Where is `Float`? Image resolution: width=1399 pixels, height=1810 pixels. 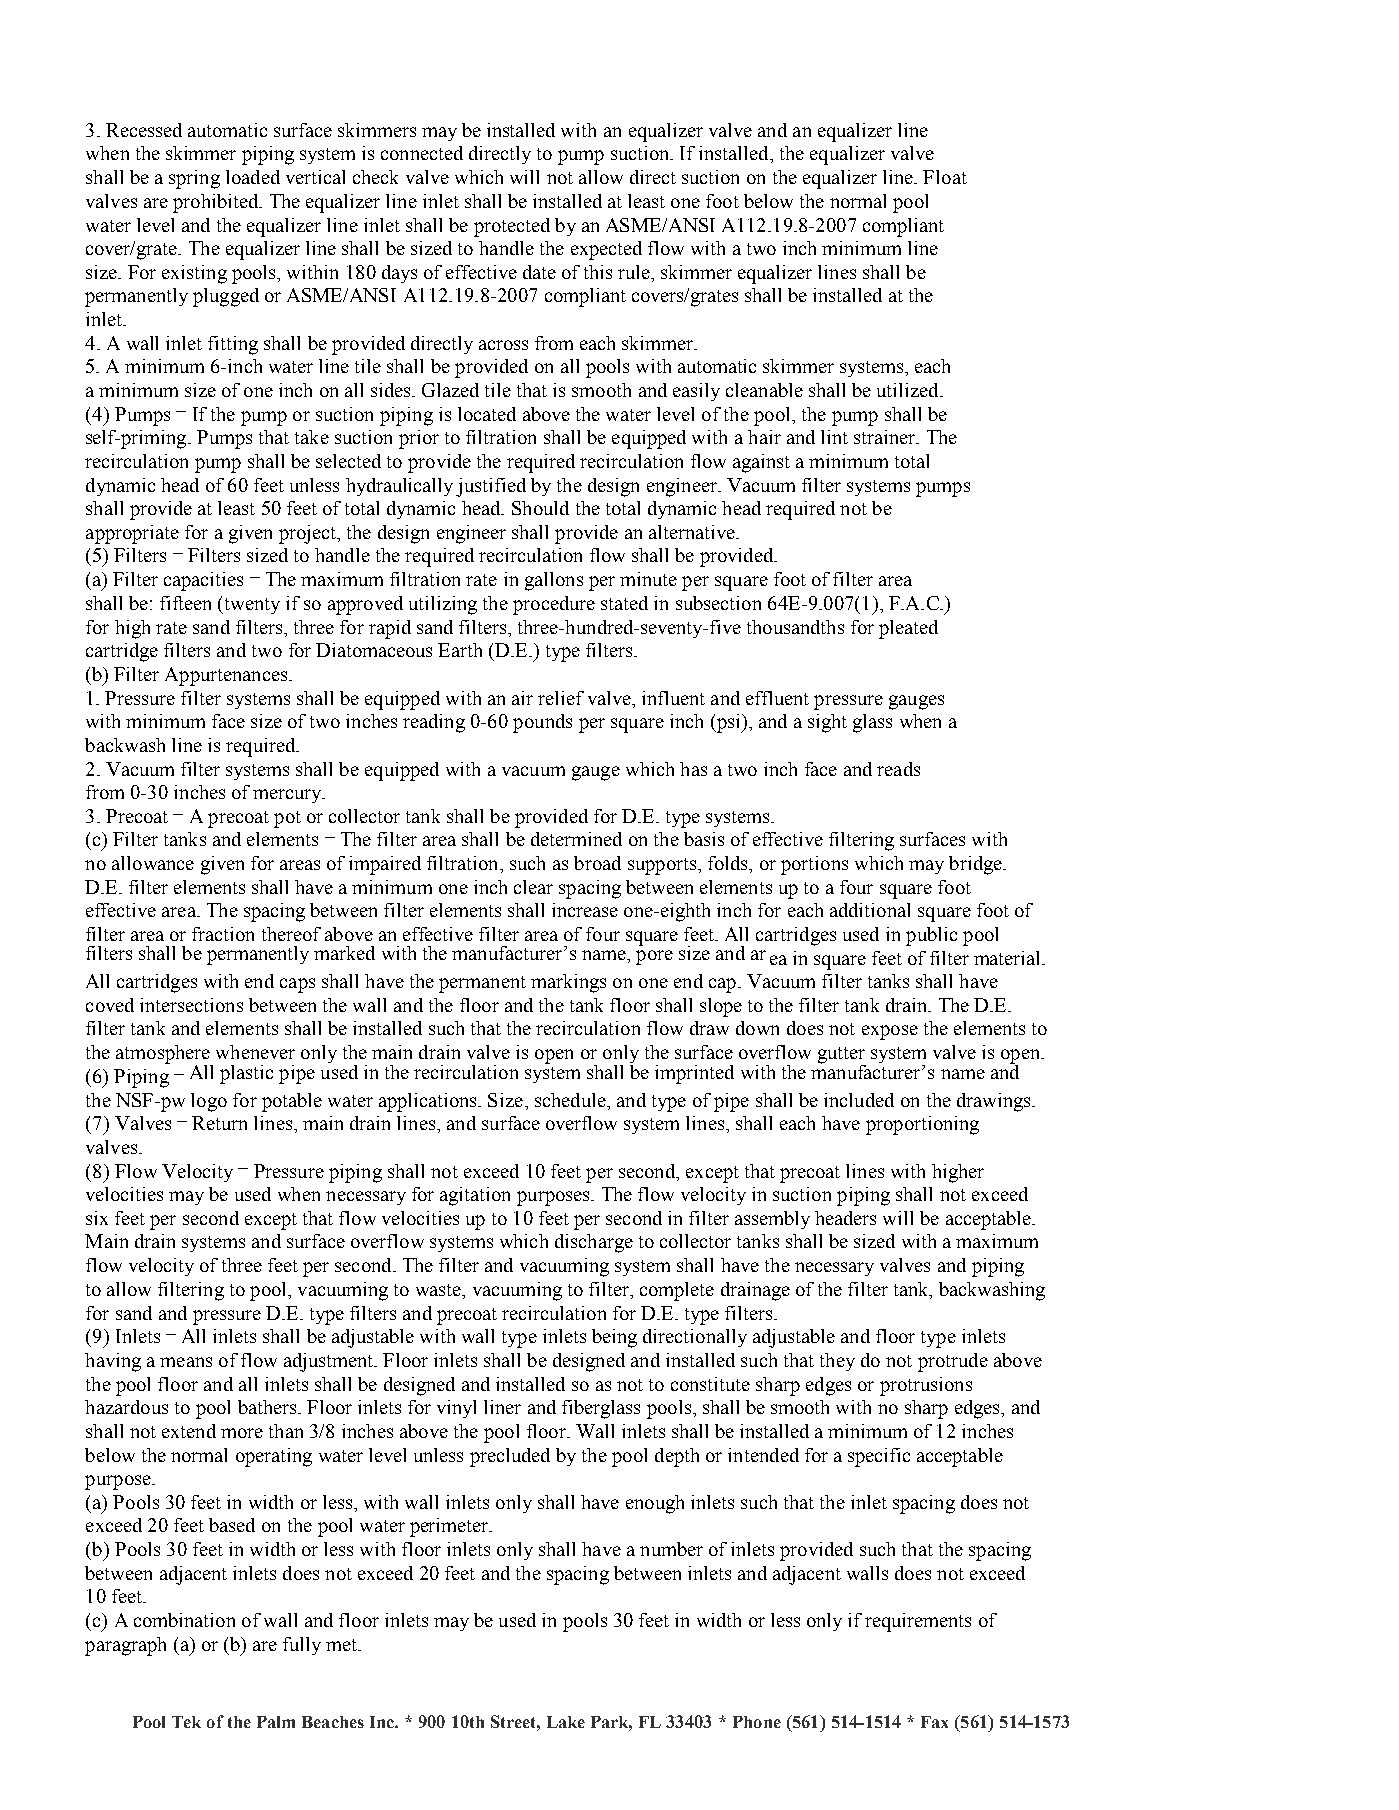
Float is located at coordinates (945, 177).
